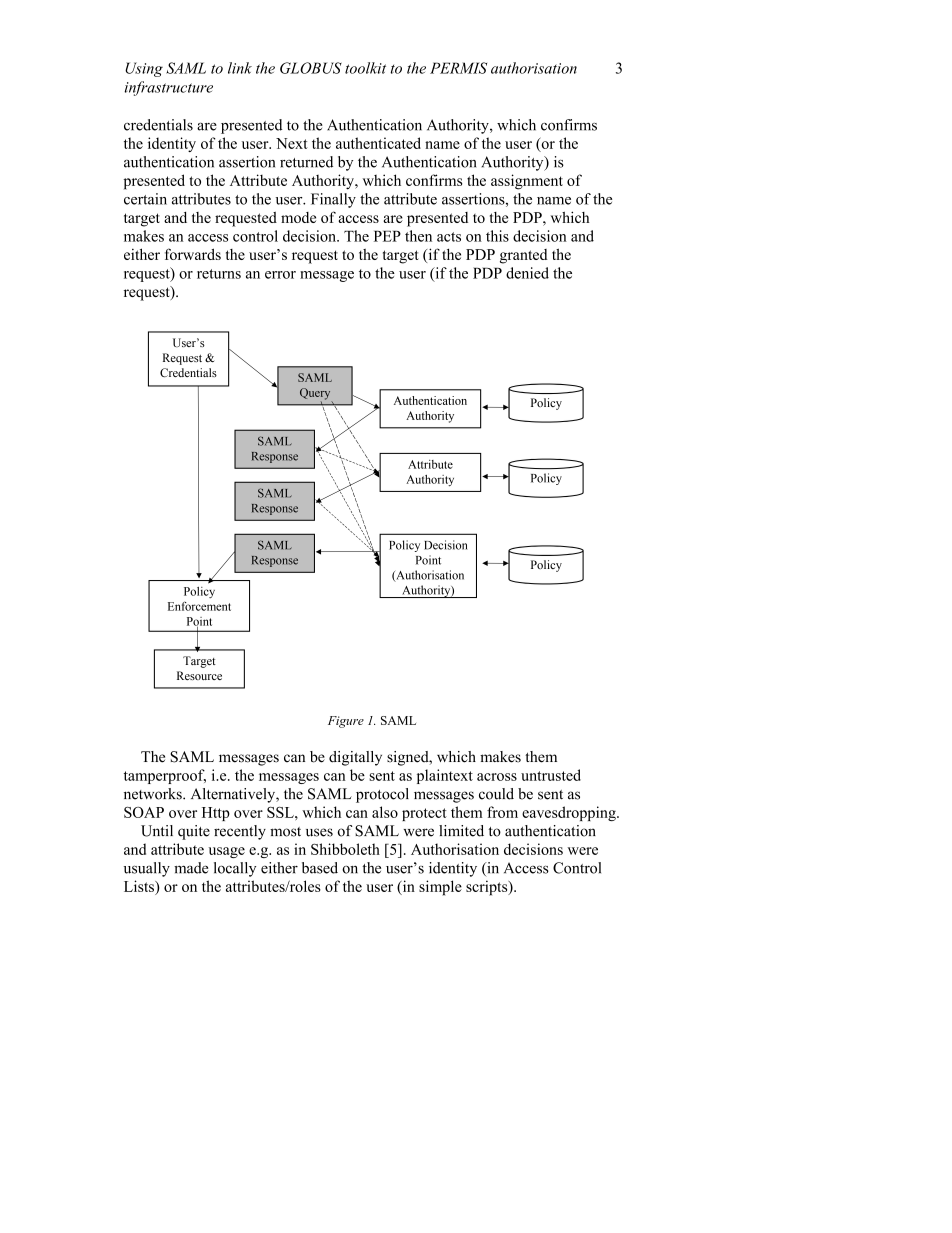  Describe the element at coordinates (551, 775) in the screenshot. I see `untrusted` at that location.
